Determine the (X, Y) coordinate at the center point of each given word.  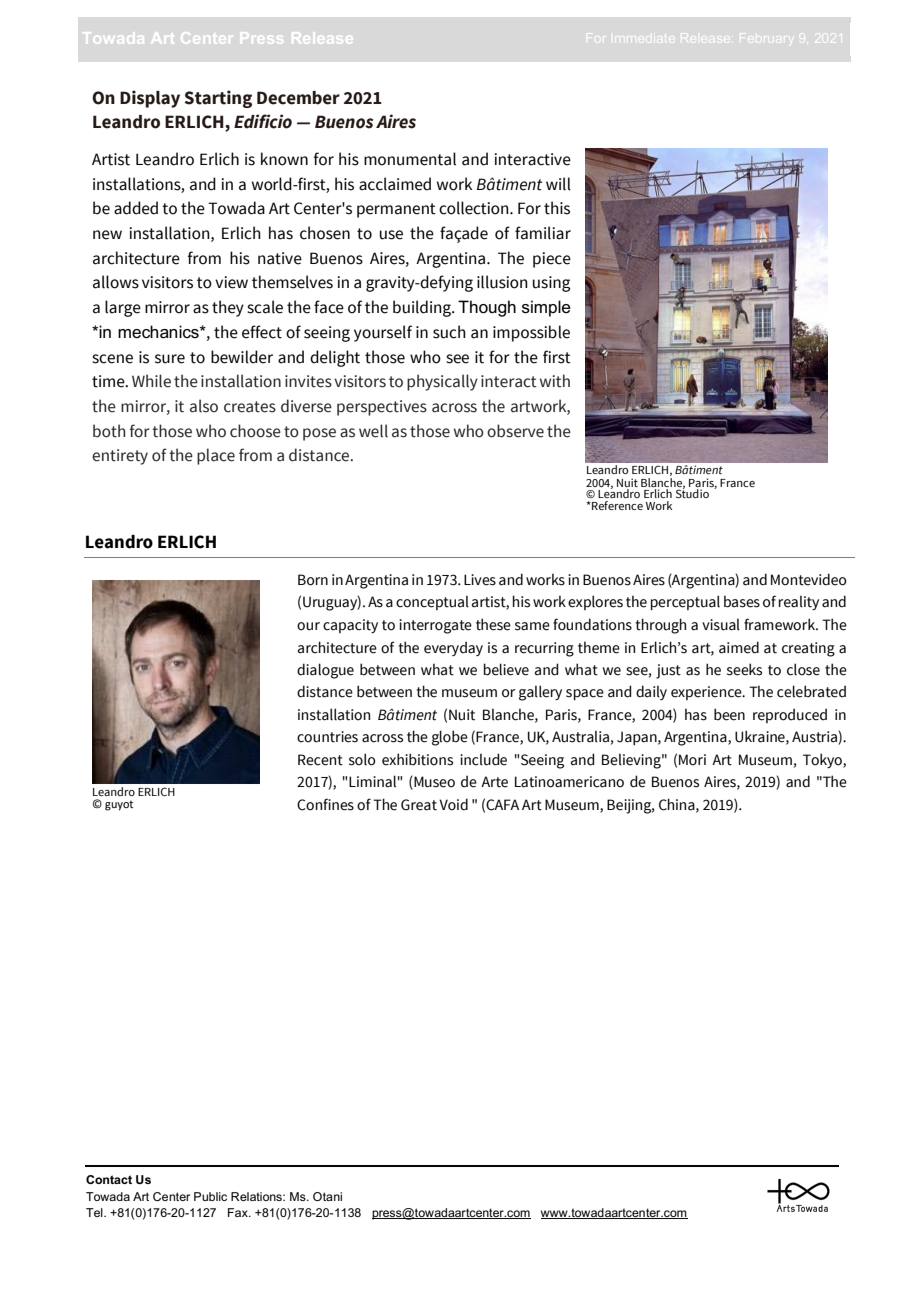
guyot (119, 806)
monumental (410, 159)
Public (210, 1196)
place (216, 456)
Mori (692, 760)
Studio (692, 492)
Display (150, 99)
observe (515, 431)
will (558, 184)
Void (453, 804)
